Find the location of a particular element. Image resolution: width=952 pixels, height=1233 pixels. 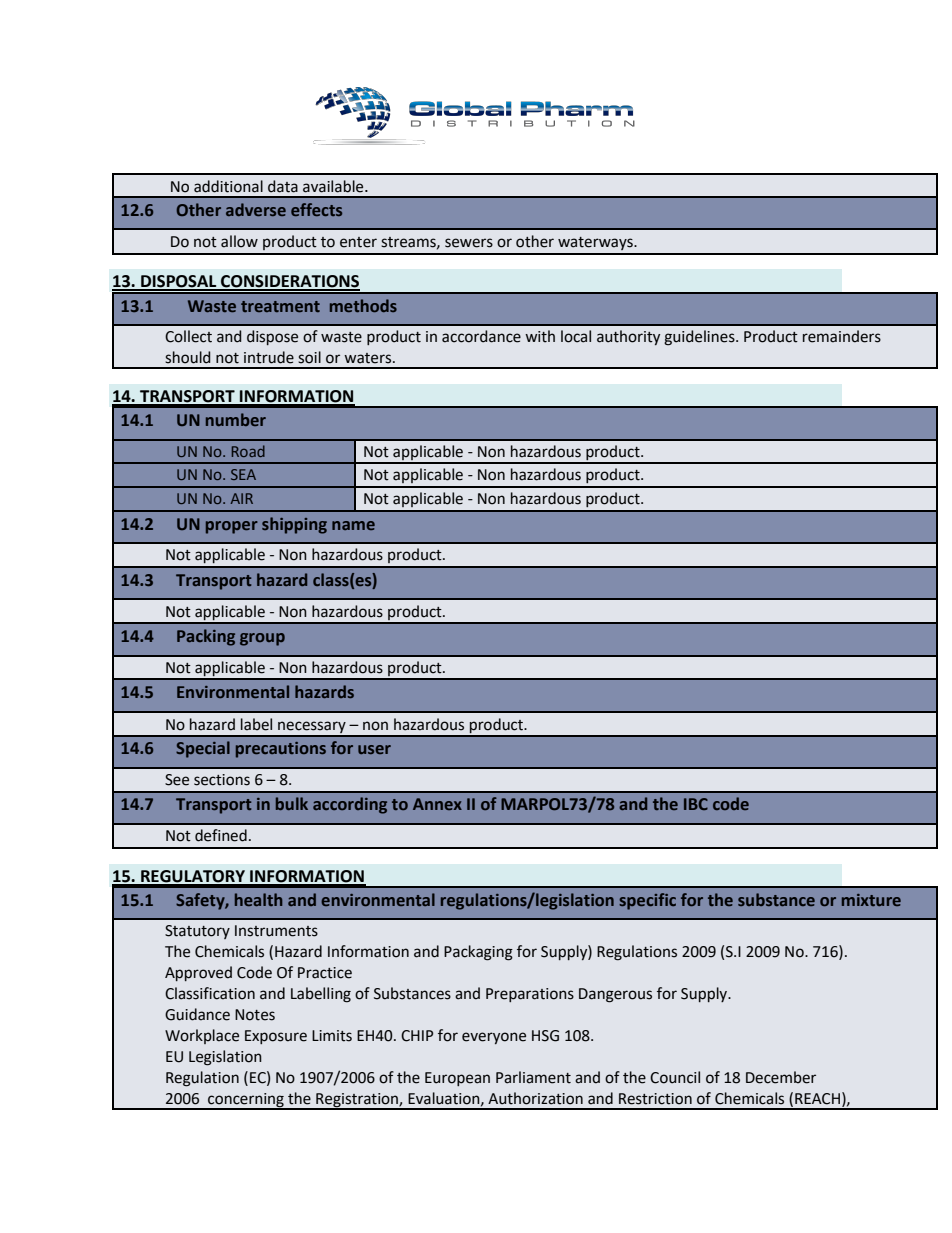

guidelines is located at coordinates (700, 338).
